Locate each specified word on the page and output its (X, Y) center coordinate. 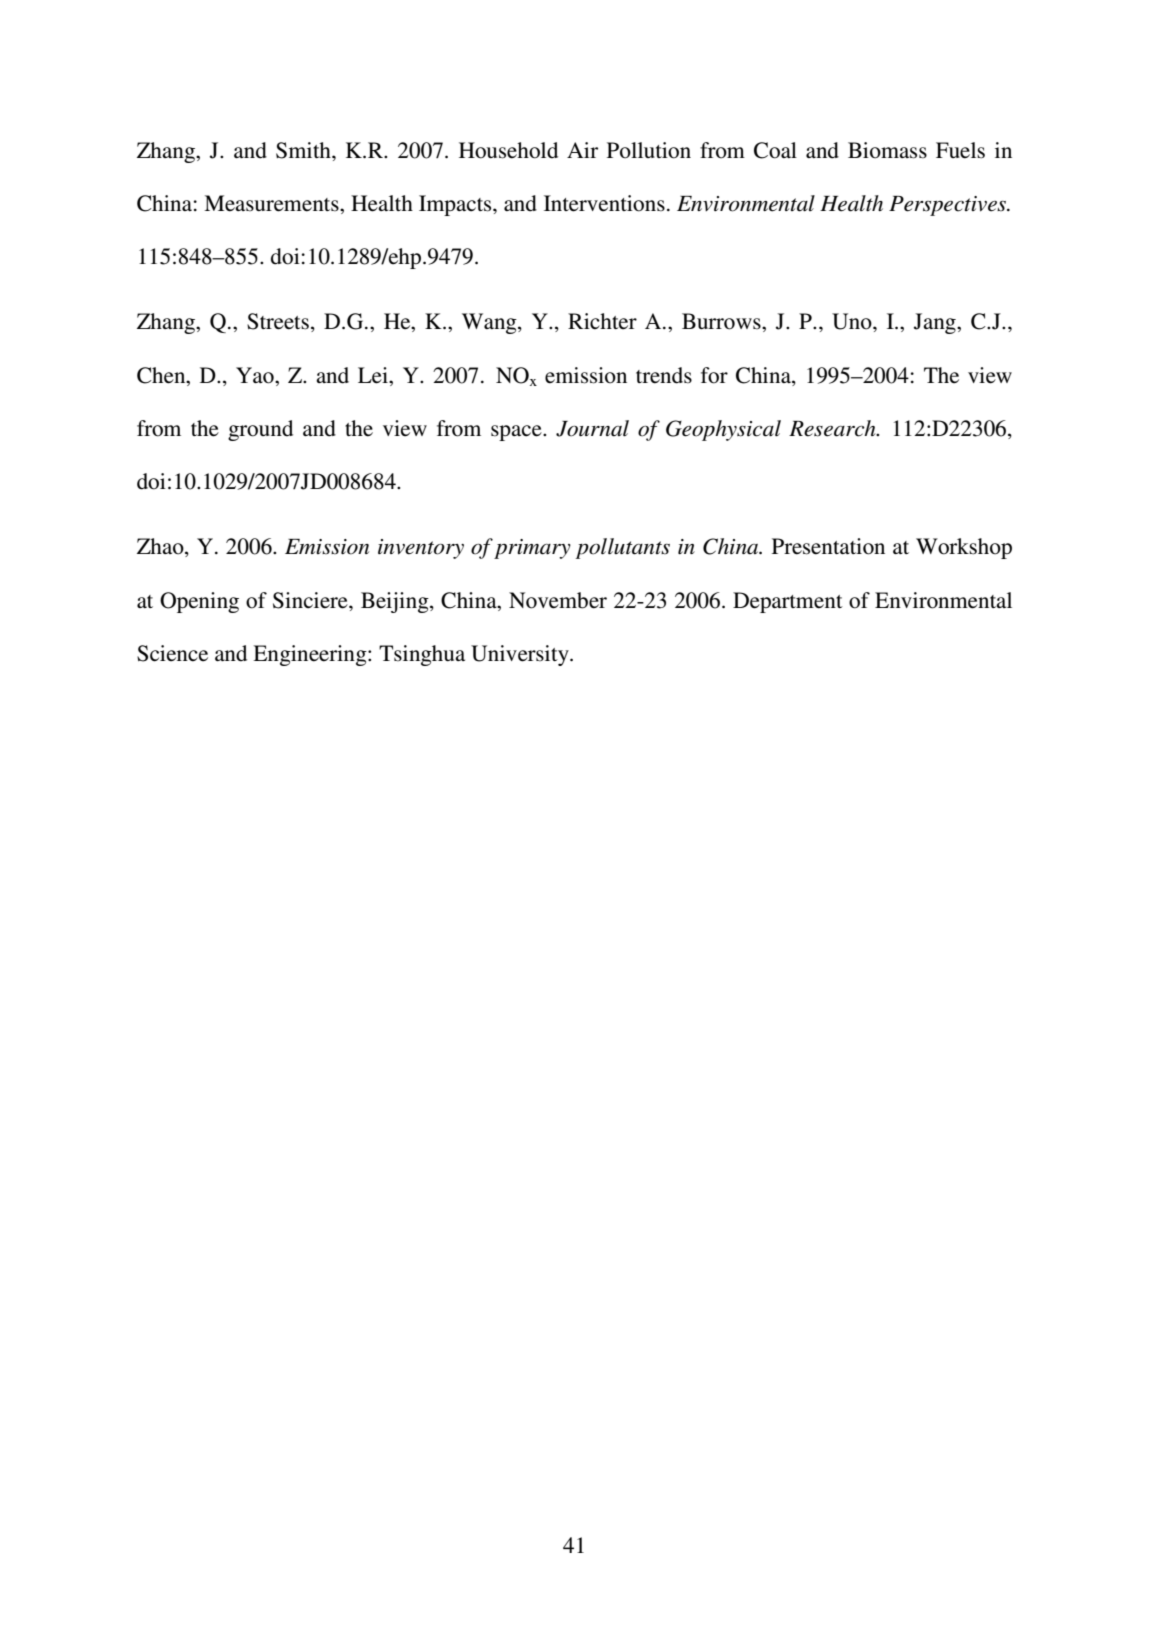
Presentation (828, 546)
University (521, 655)
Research (833, 428)
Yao (256, 375)
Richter (602, 321)
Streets (278, 321)
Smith (304, 150)
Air (582, 150)
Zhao (161, 547)
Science (172, 653)
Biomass (887, 150)
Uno (853, 321)
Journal (592, 428)
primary (532, 549)
